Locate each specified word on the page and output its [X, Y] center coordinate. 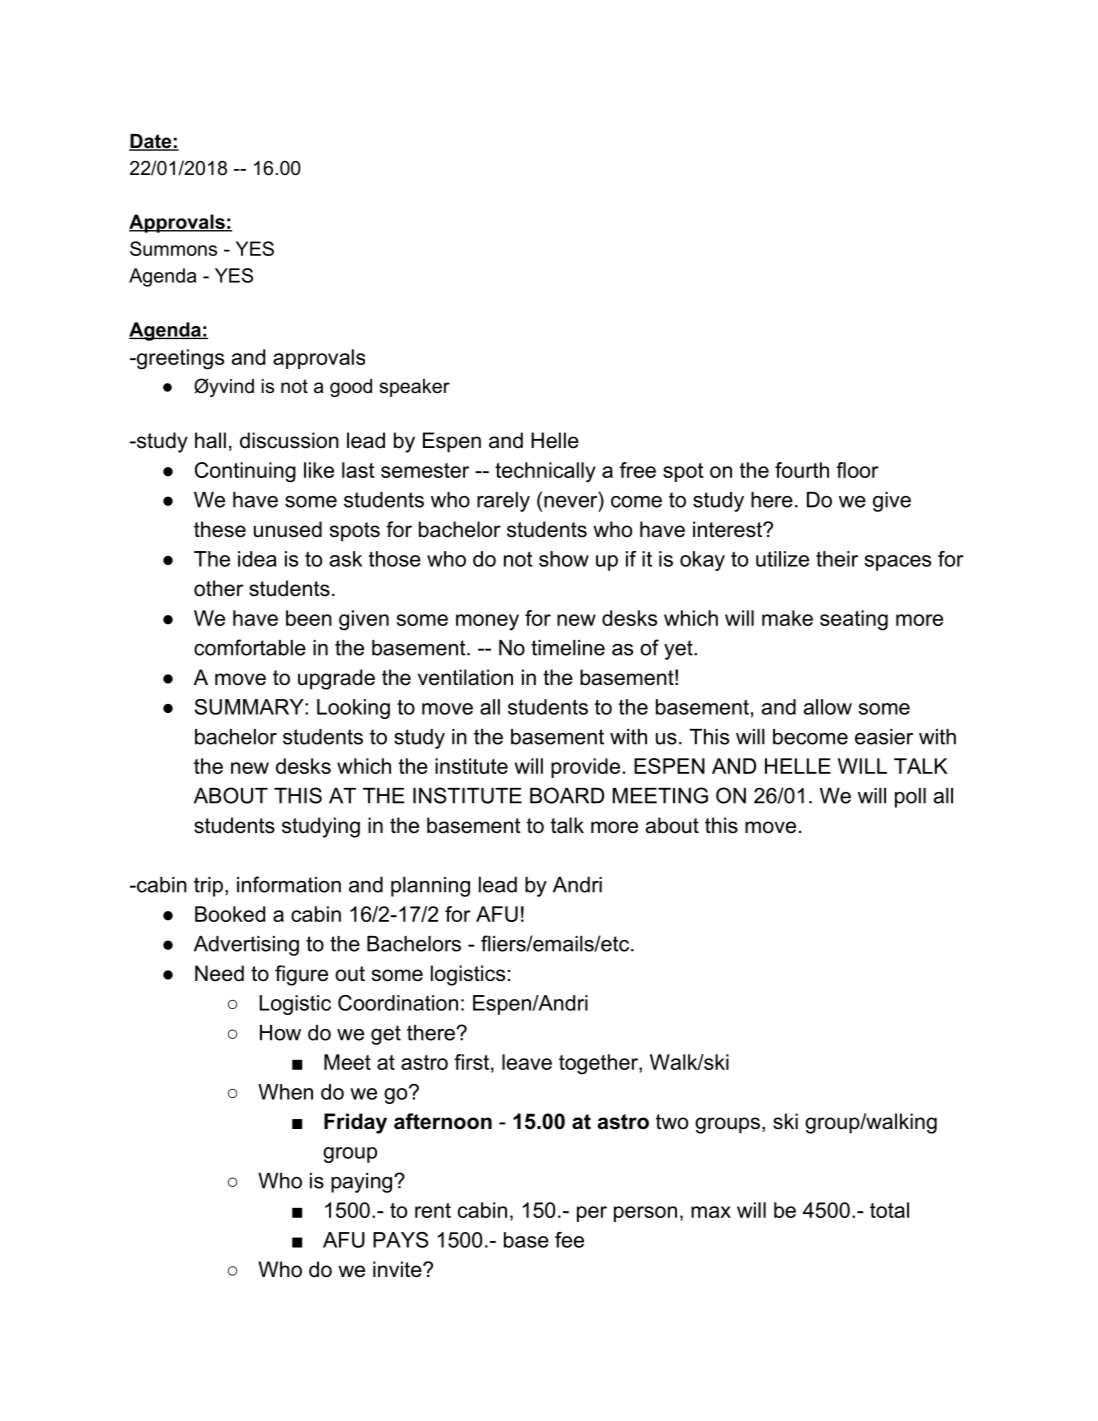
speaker [414, 388]
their [837, 559]
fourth [802, 470]
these [220, 529]
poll [910, 798]
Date [151, 142]
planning [430, 887]
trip [208, 887]
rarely [503, 502]
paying [363, 1183]
